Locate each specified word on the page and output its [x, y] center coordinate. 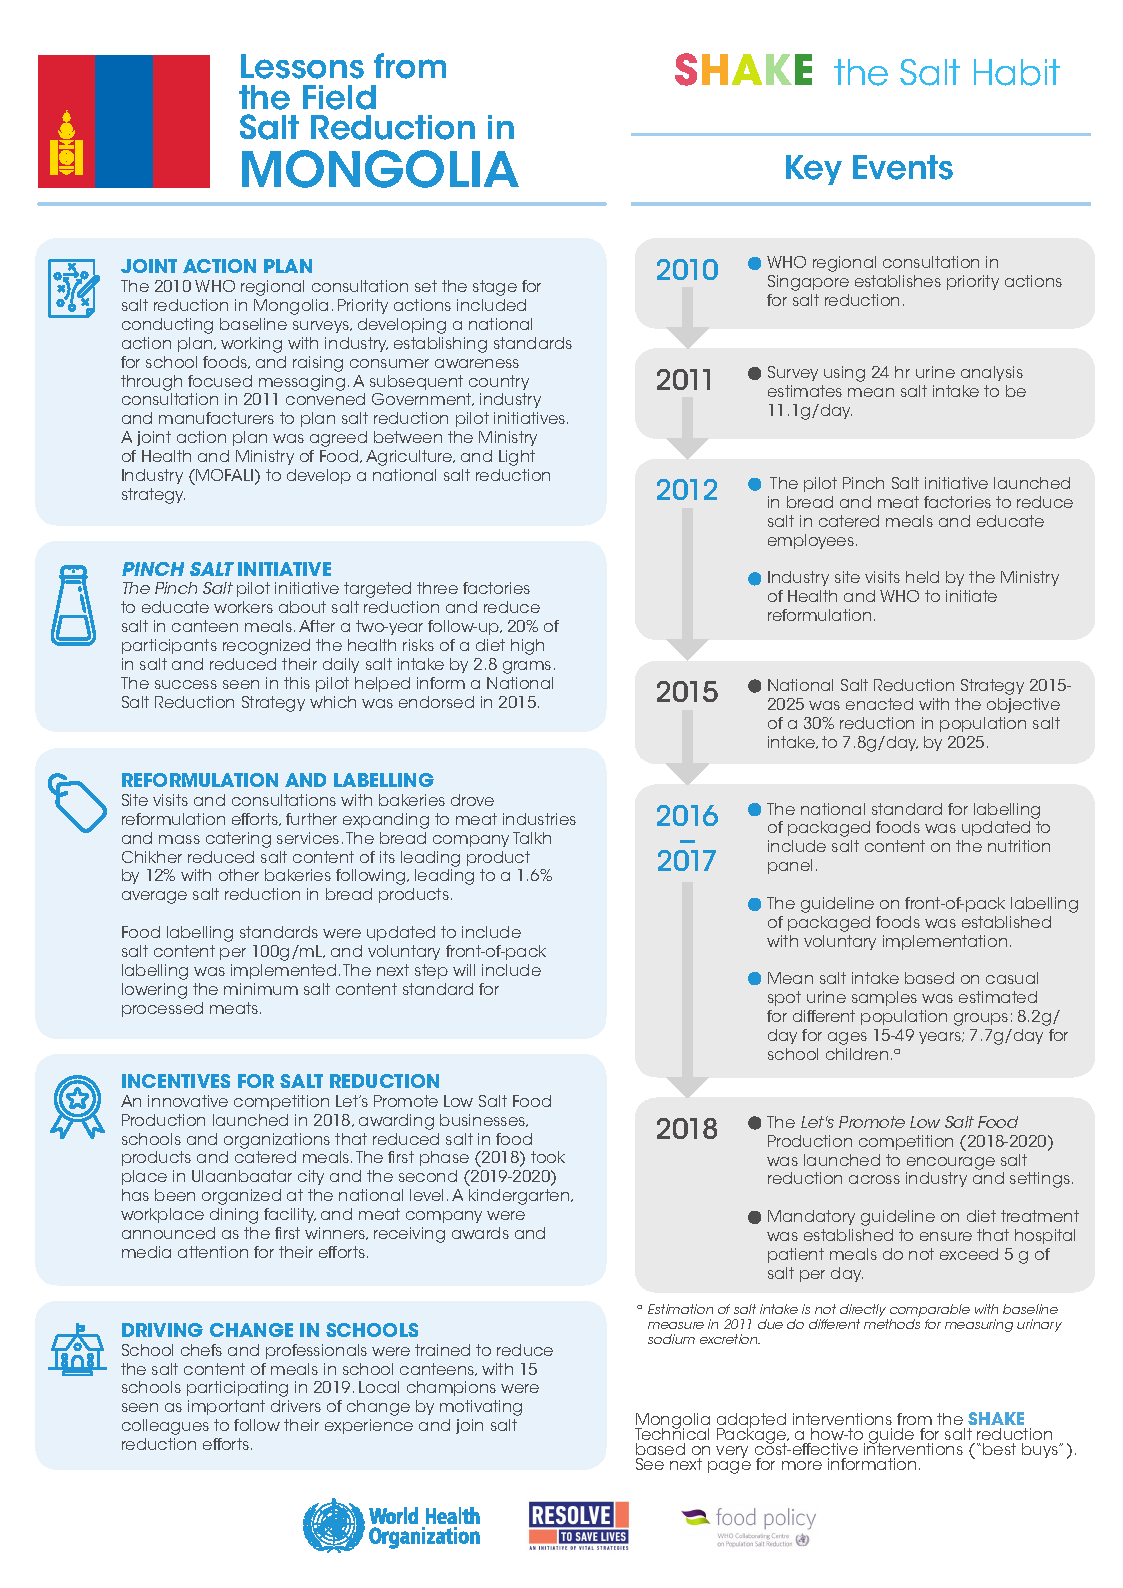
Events [903, 167]
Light [517, 458]
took [548, 1157]
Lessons [302, 66]
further [311, 819]
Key [814, 170]
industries [539, 819]
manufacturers [216, 418]
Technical [672, 1433]
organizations [277, 1141]
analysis [992, 373]
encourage [951, 1163]
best [999, 1449]
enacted [879, 704]
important [226, 1407]
